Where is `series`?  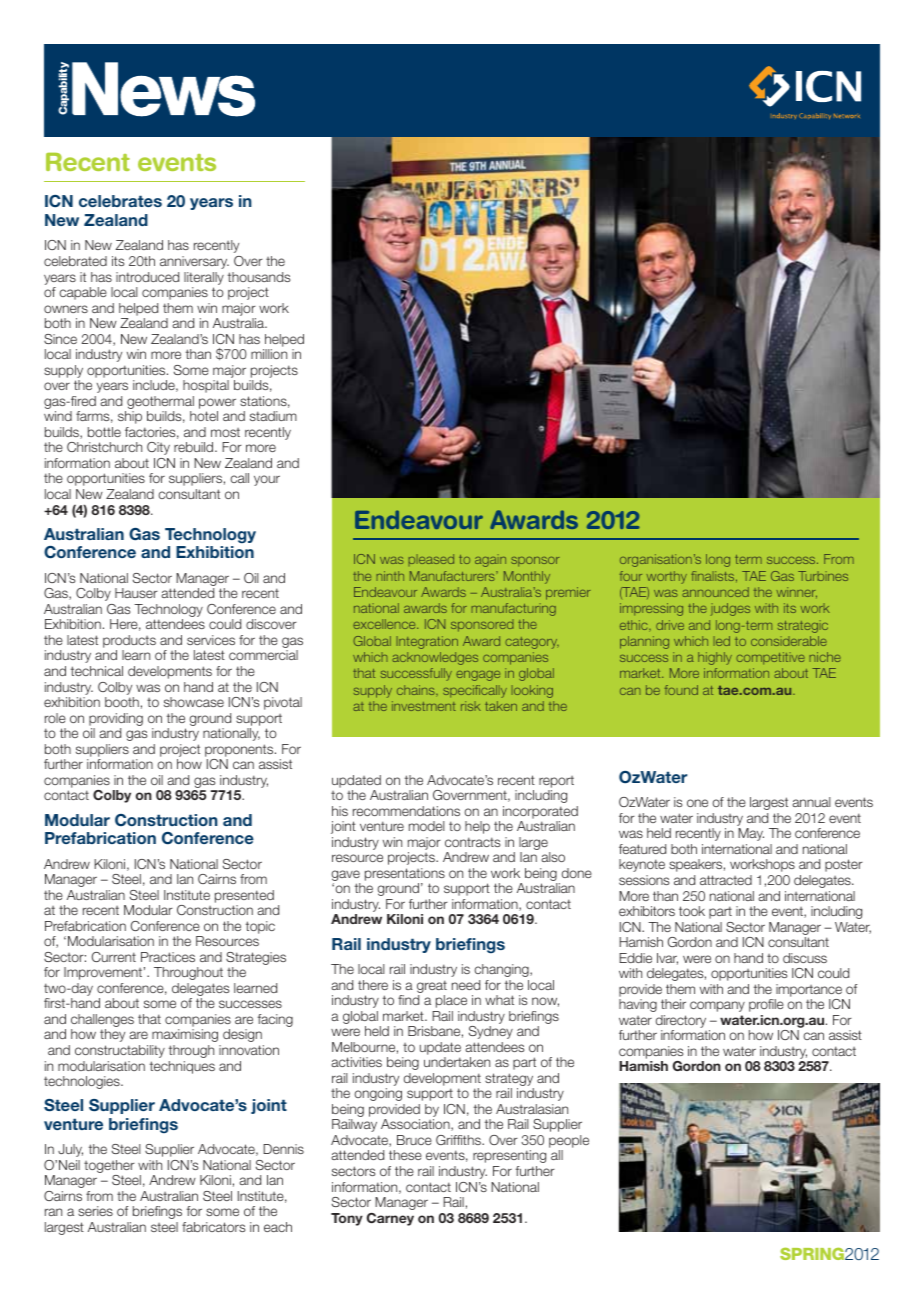 series is located at coordinates (95, 1211).
